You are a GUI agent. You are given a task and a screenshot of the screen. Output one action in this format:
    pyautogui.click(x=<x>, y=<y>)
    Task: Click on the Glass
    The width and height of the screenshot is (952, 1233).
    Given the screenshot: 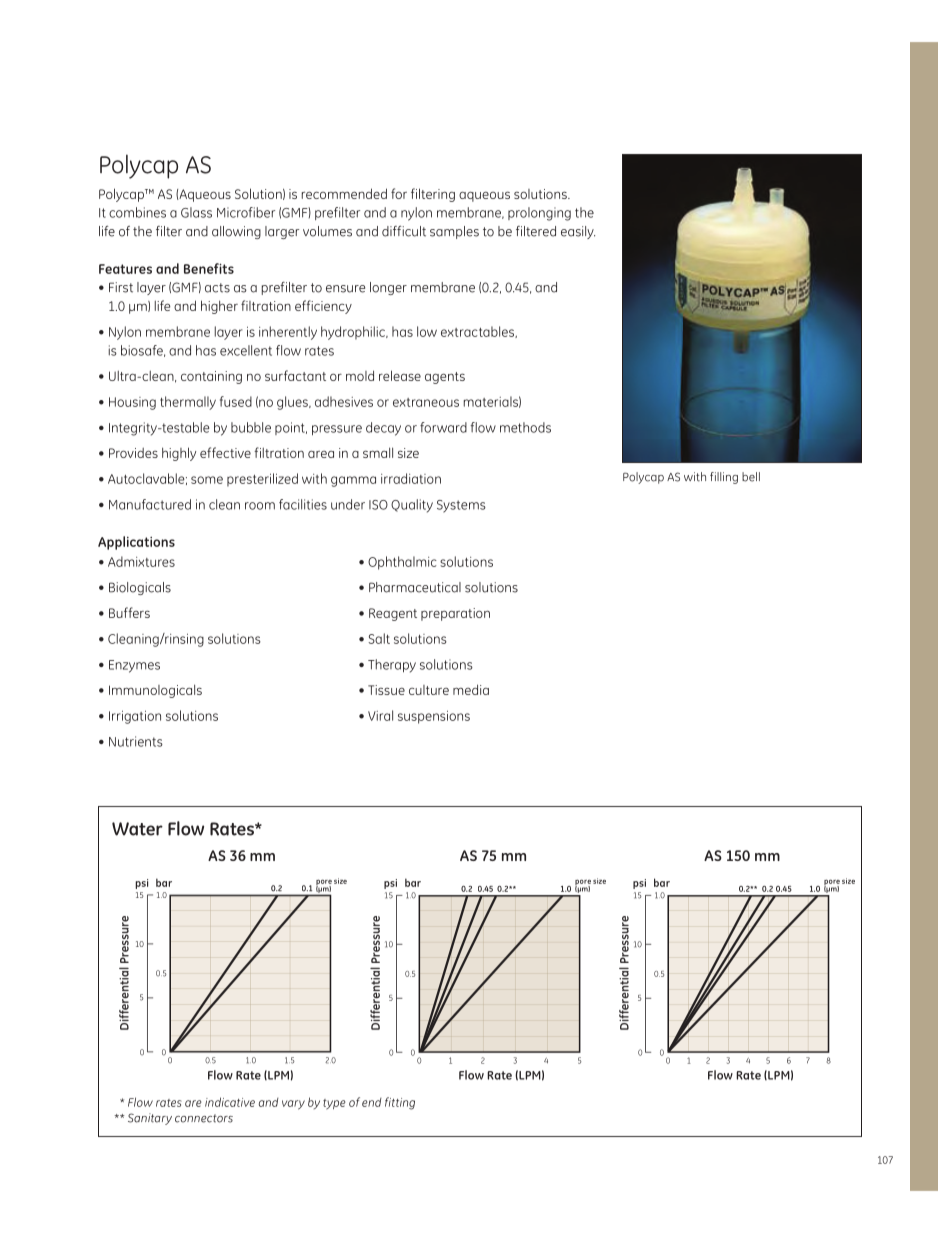 What is the action you would take?
    pyautogui.click(x=196, y=212)
